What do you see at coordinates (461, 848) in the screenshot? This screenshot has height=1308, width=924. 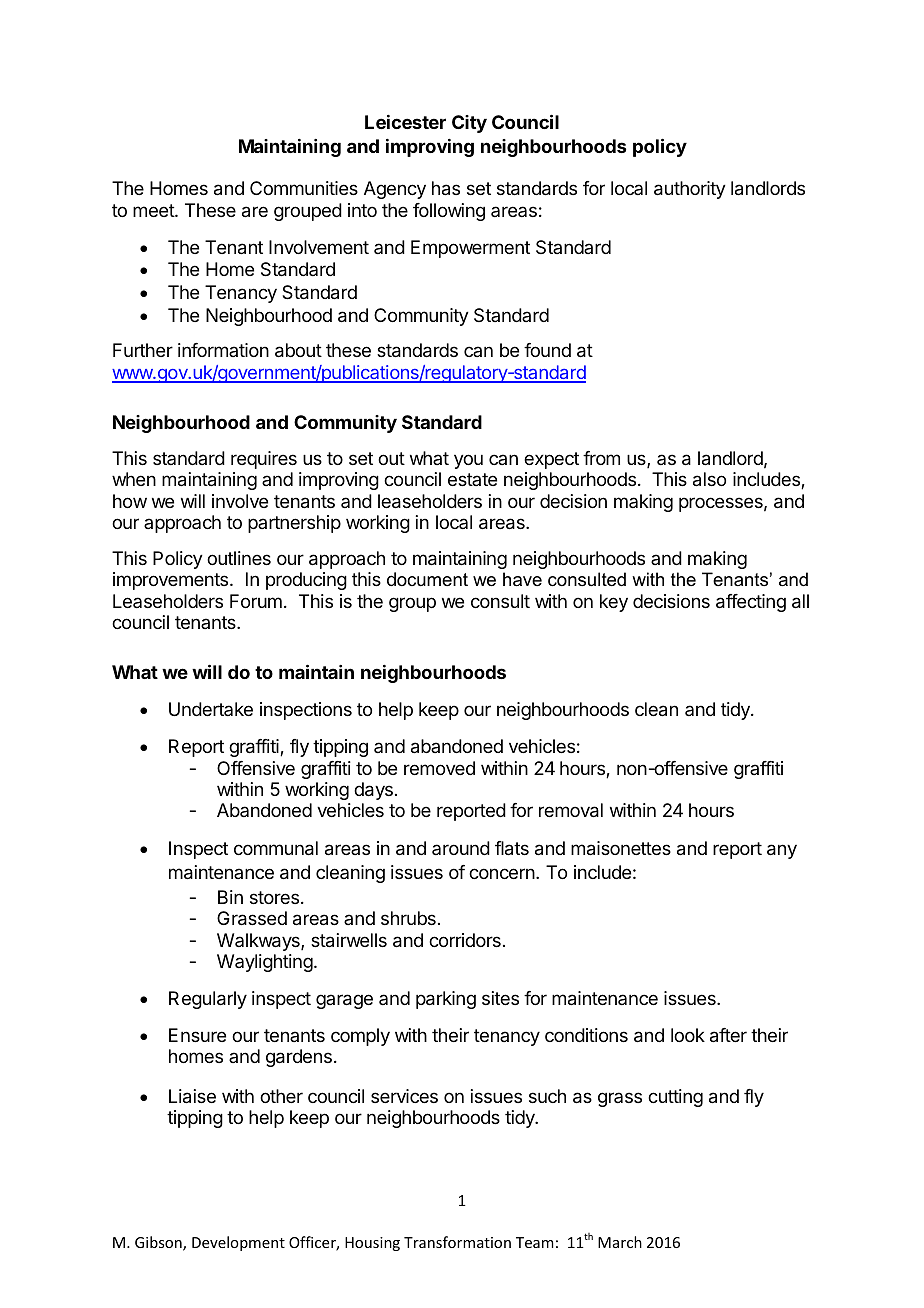 I see `around` at bounding box center [461, 848].
